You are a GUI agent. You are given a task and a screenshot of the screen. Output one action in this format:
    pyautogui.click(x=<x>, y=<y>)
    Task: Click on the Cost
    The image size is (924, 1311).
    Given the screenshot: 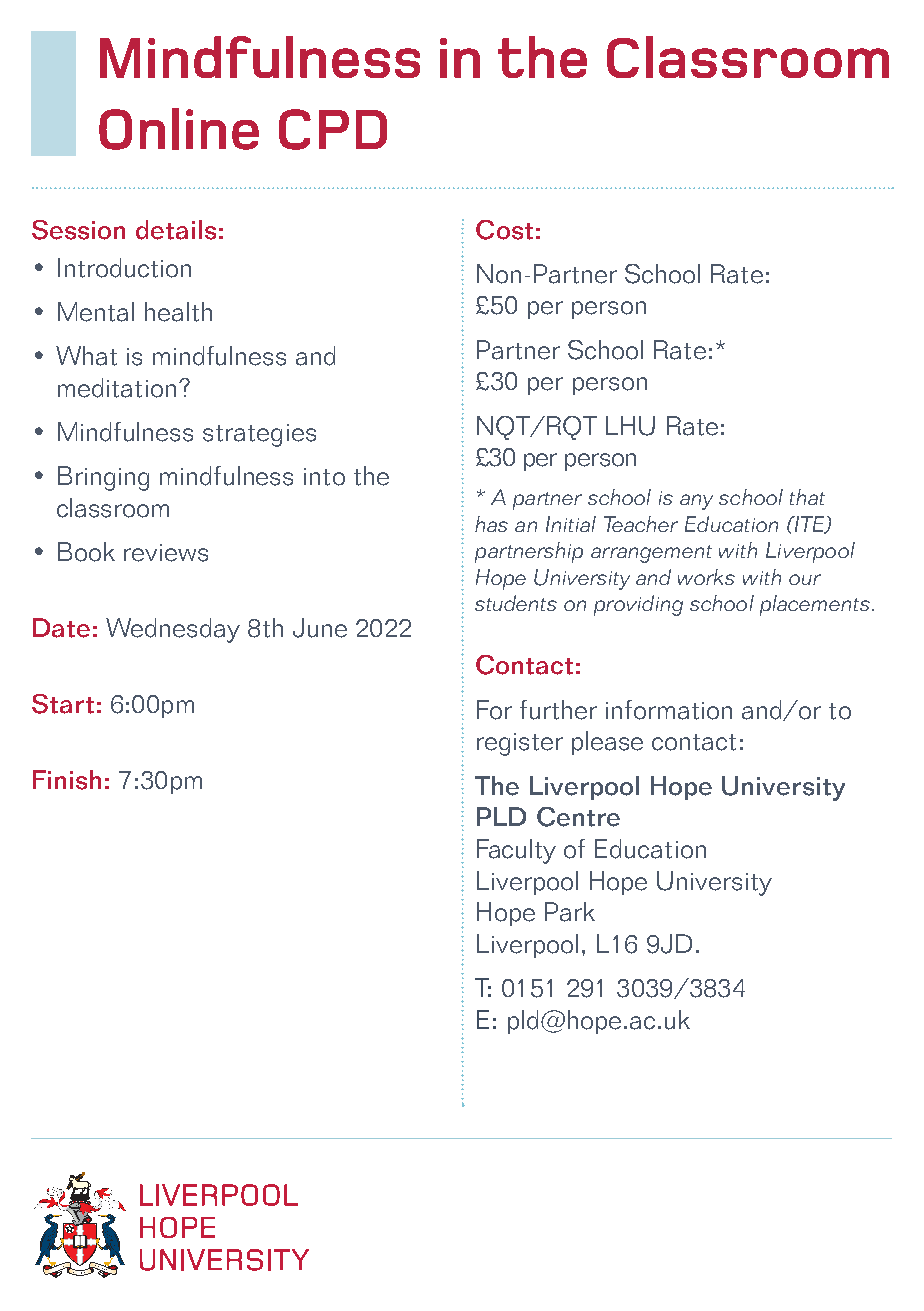 What is the action you would take?
    pyautogui.click(x=504, y=230)
